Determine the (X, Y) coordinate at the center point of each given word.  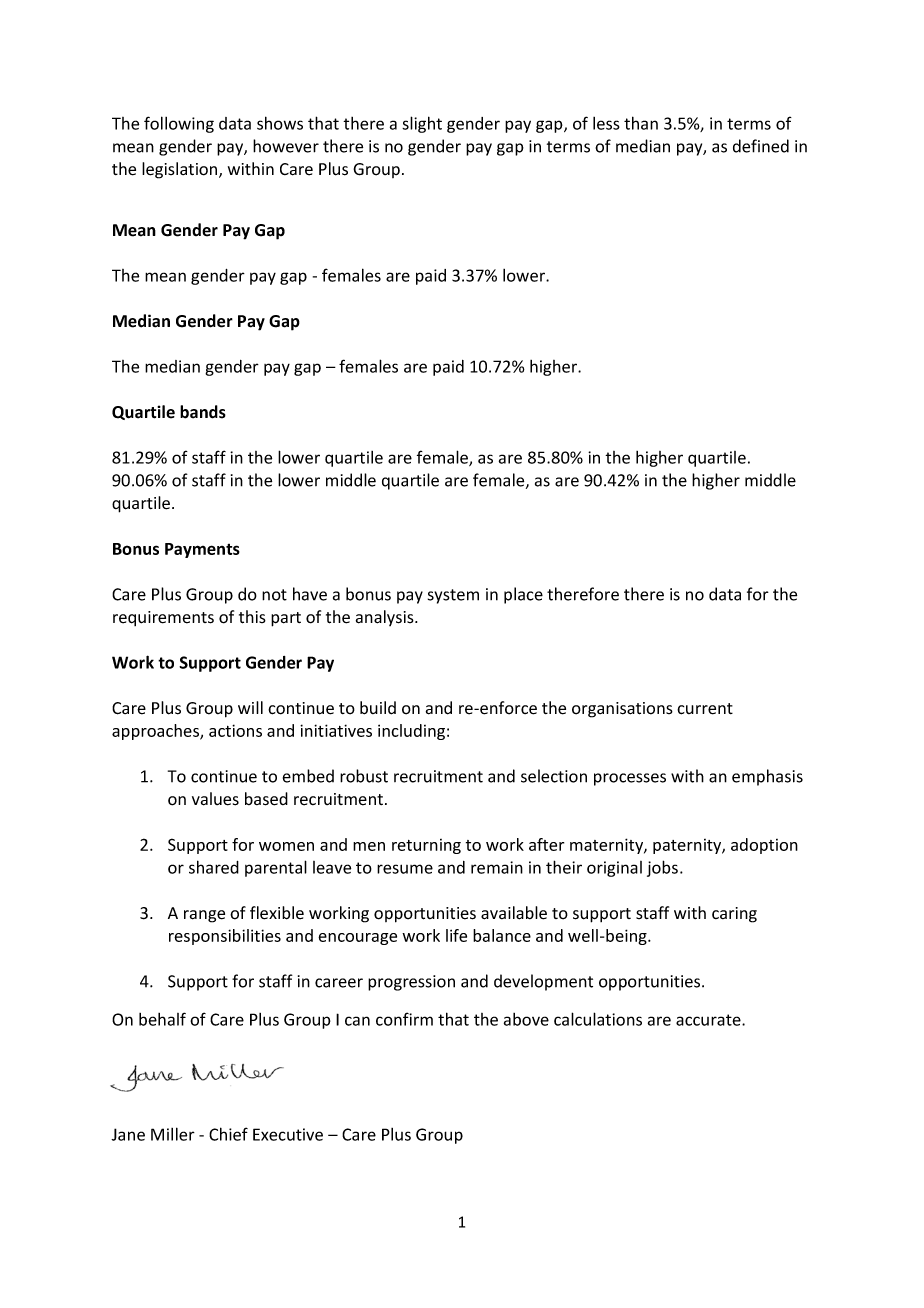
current (705, 709)
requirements (163, 618)
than (641, 123)
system (453, 596)
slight (422, 124)
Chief (228, 1134)
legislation (181, 170)
